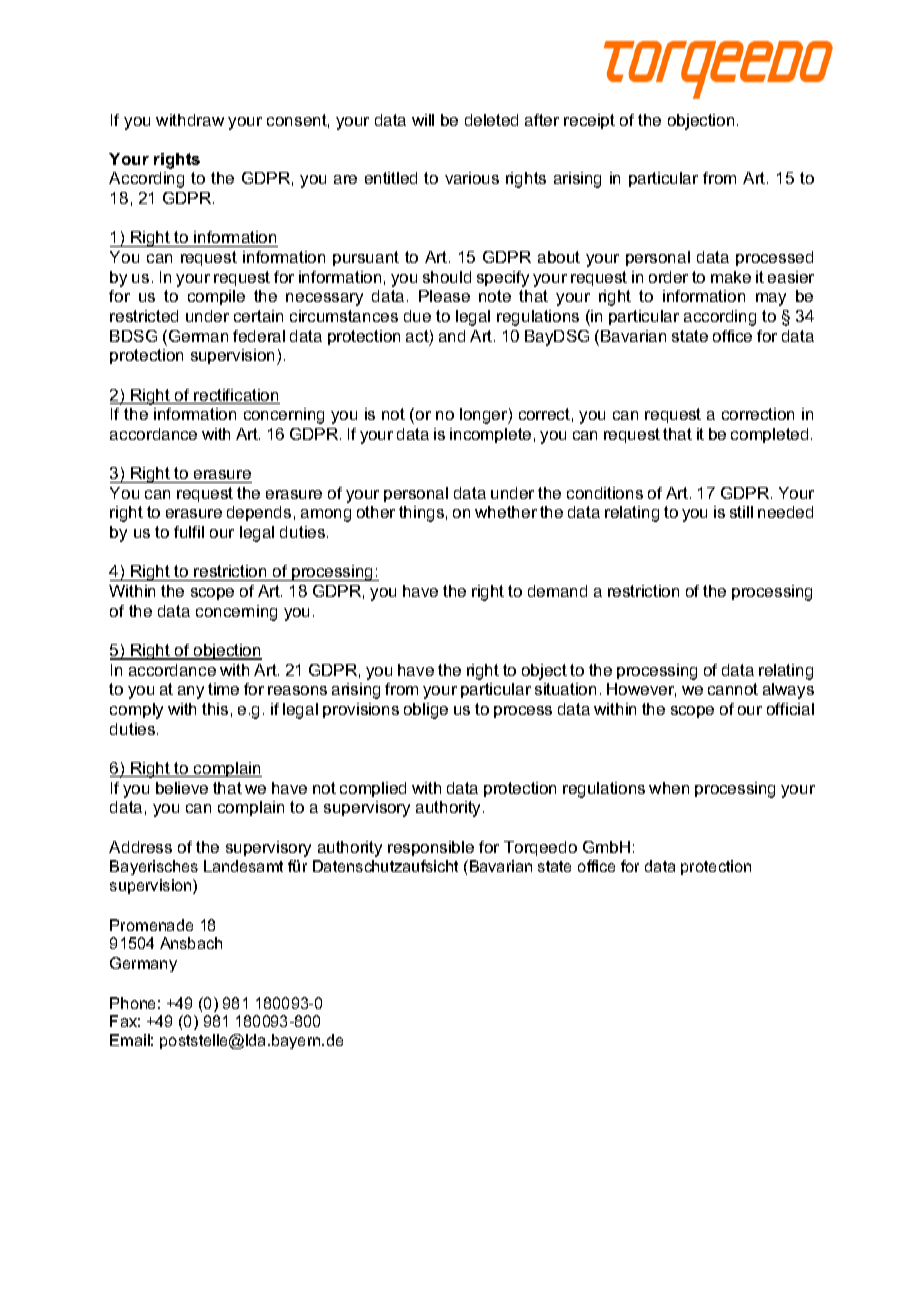 The width and height of the document is (924, 1308). Describe the element at coordinates (182, 788) in the document. I see `believe` at that location.
